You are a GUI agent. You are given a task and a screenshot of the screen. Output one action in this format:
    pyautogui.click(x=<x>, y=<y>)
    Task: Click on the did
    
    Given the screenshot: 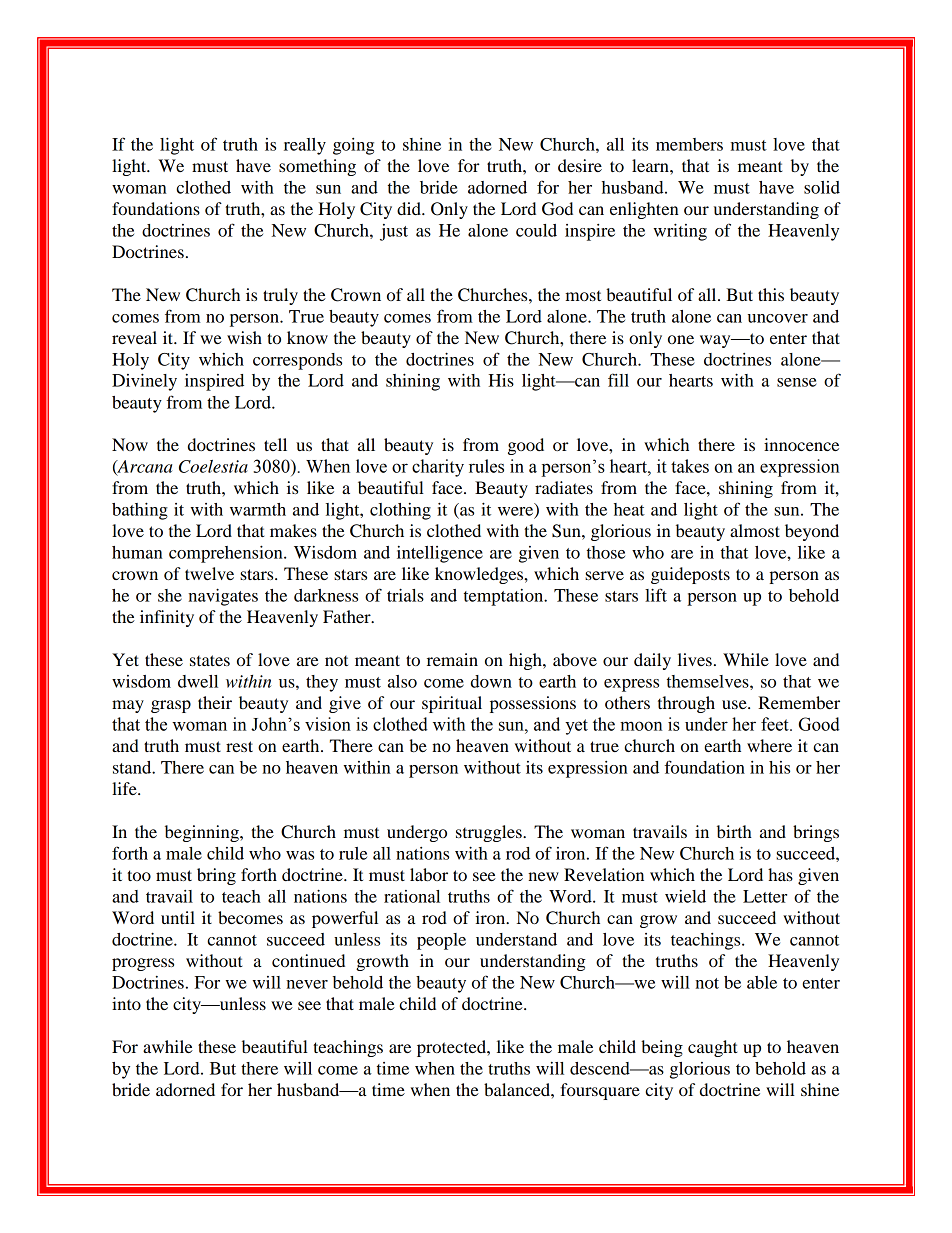 What is the action you would take?
    pyautogui.click(x=410, y=208)
